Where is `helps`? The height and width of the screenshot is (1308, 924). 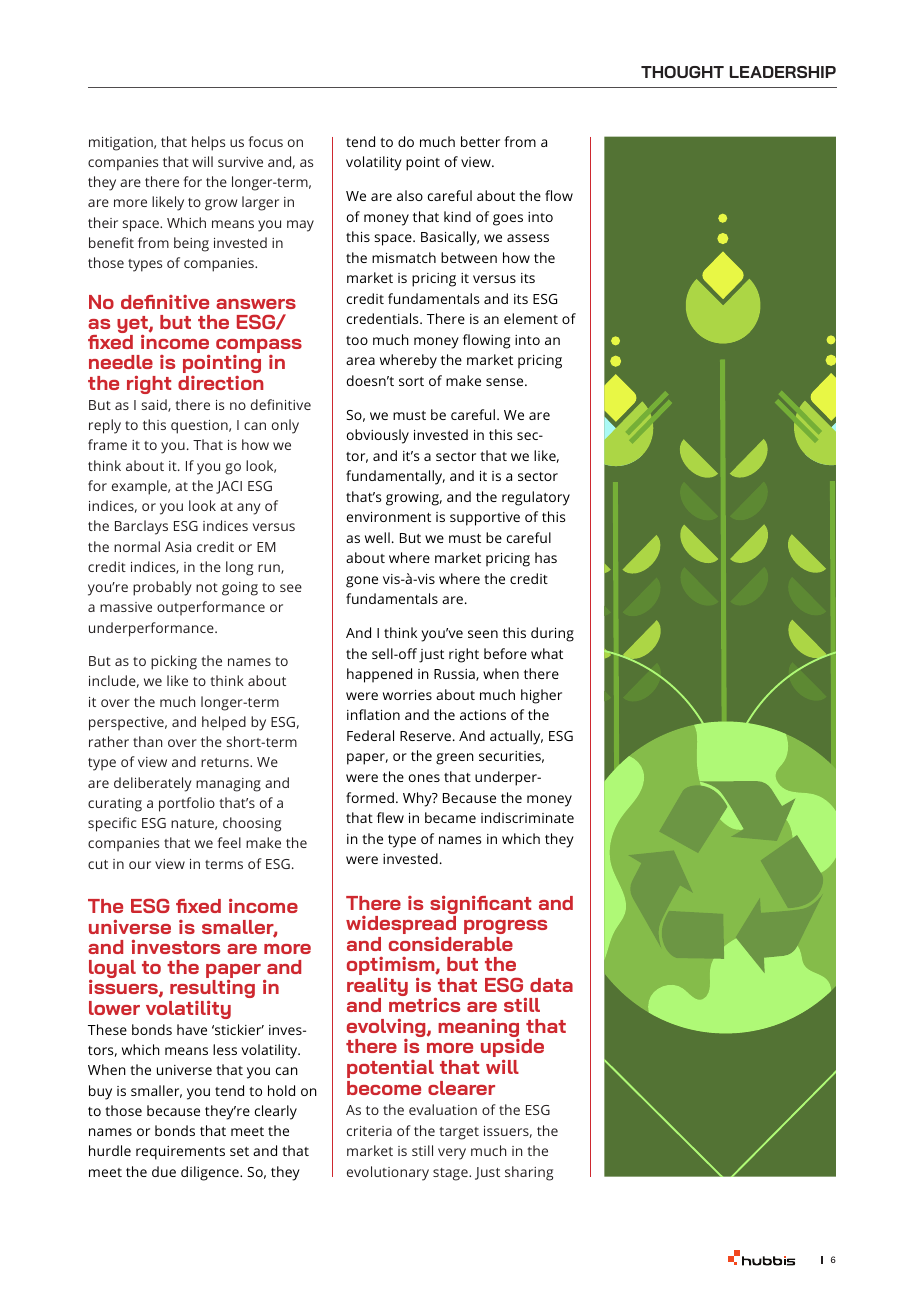
helps is located at coordinates (208, 143).
